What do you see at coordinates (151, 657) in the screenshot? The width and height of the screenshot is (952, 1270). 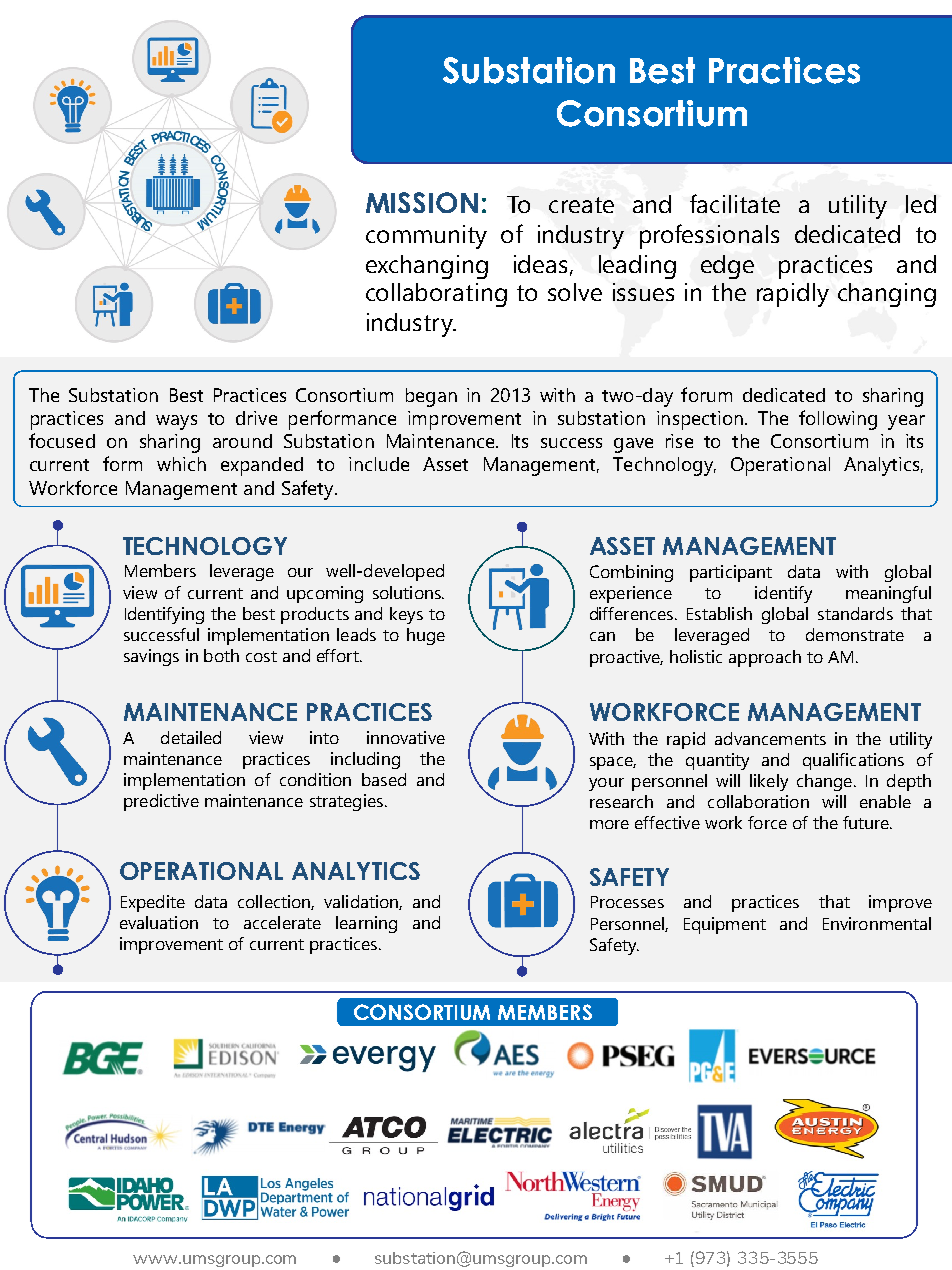 I see `savings` at bounding box center [151, 657].
